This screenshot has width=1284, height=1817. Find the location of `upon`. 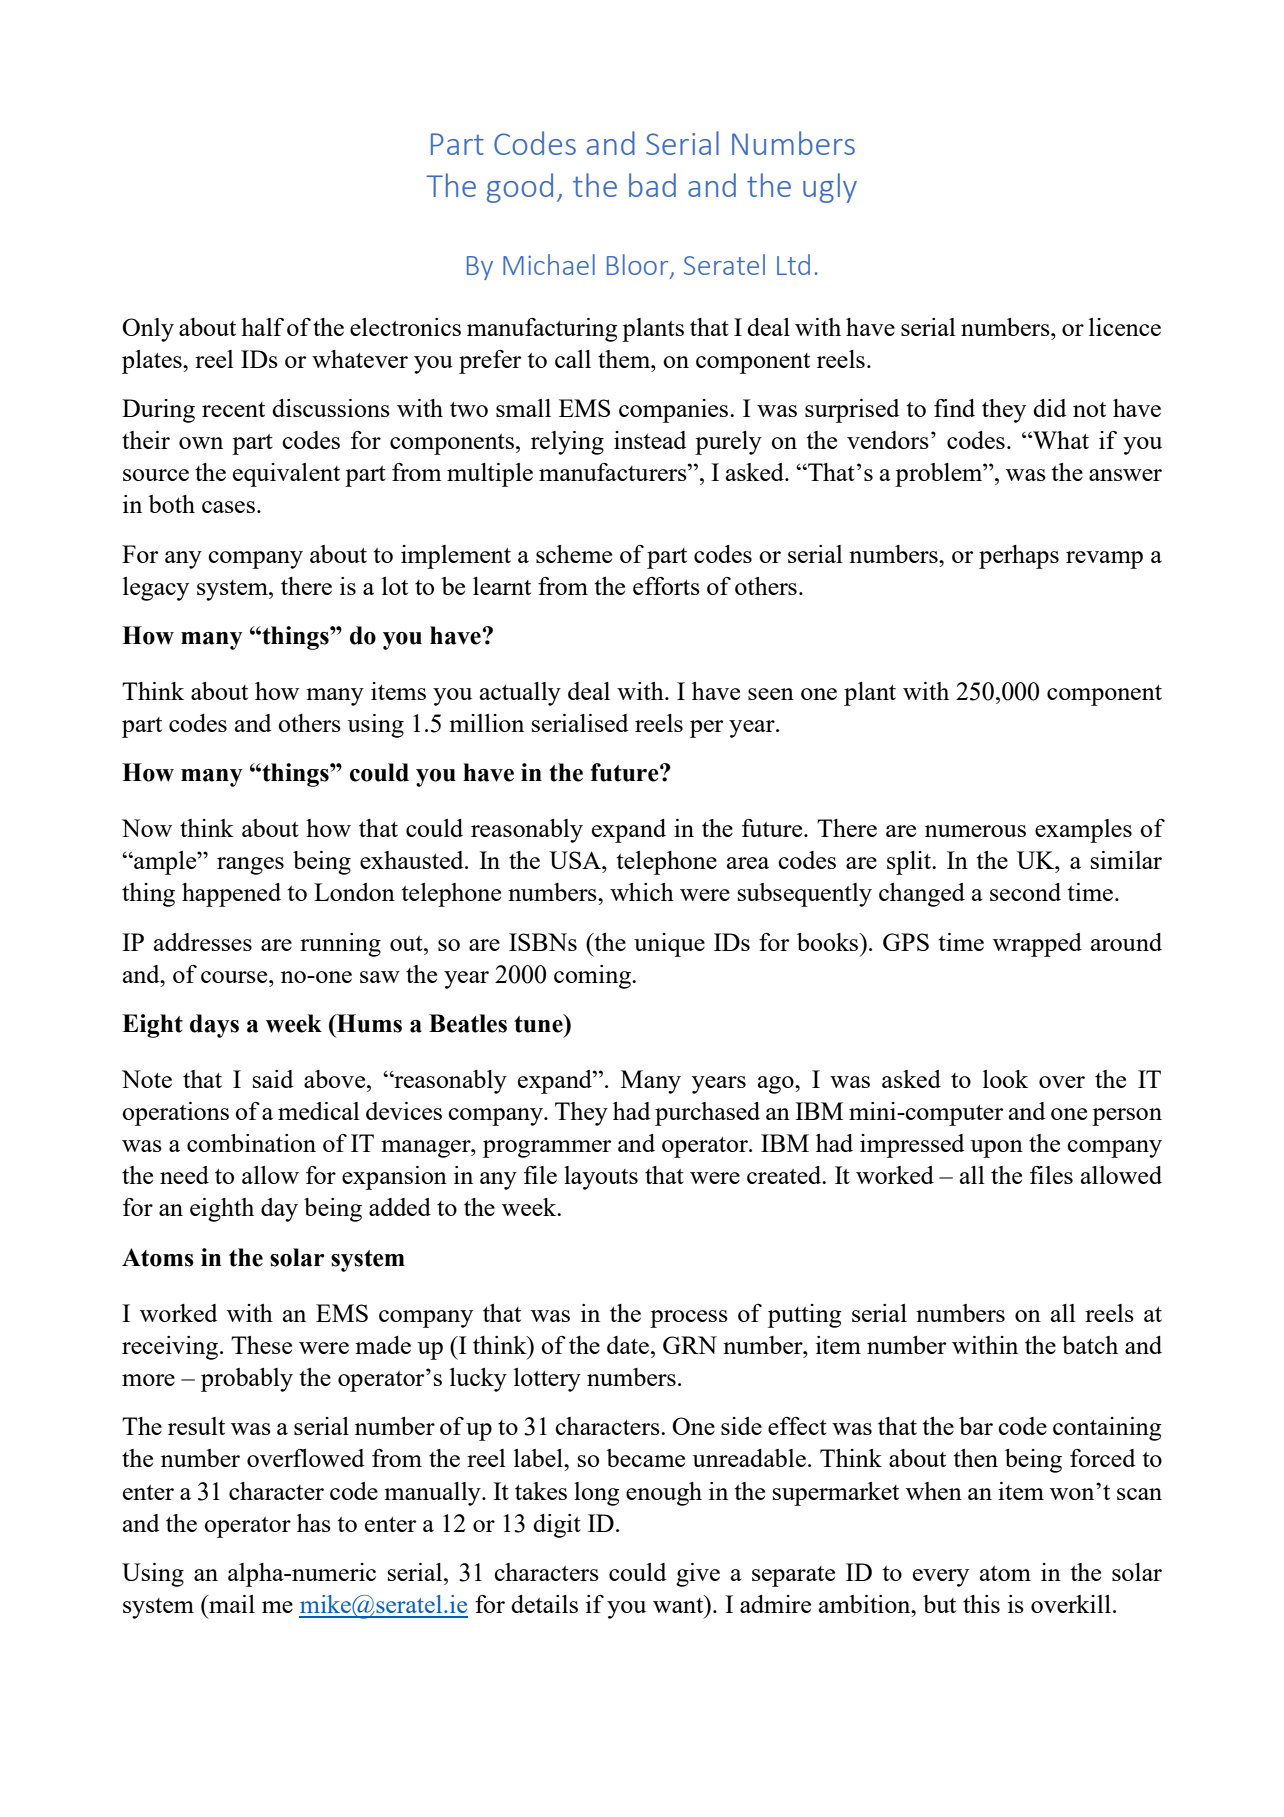

upon is located at coordinates (997, 1149).
